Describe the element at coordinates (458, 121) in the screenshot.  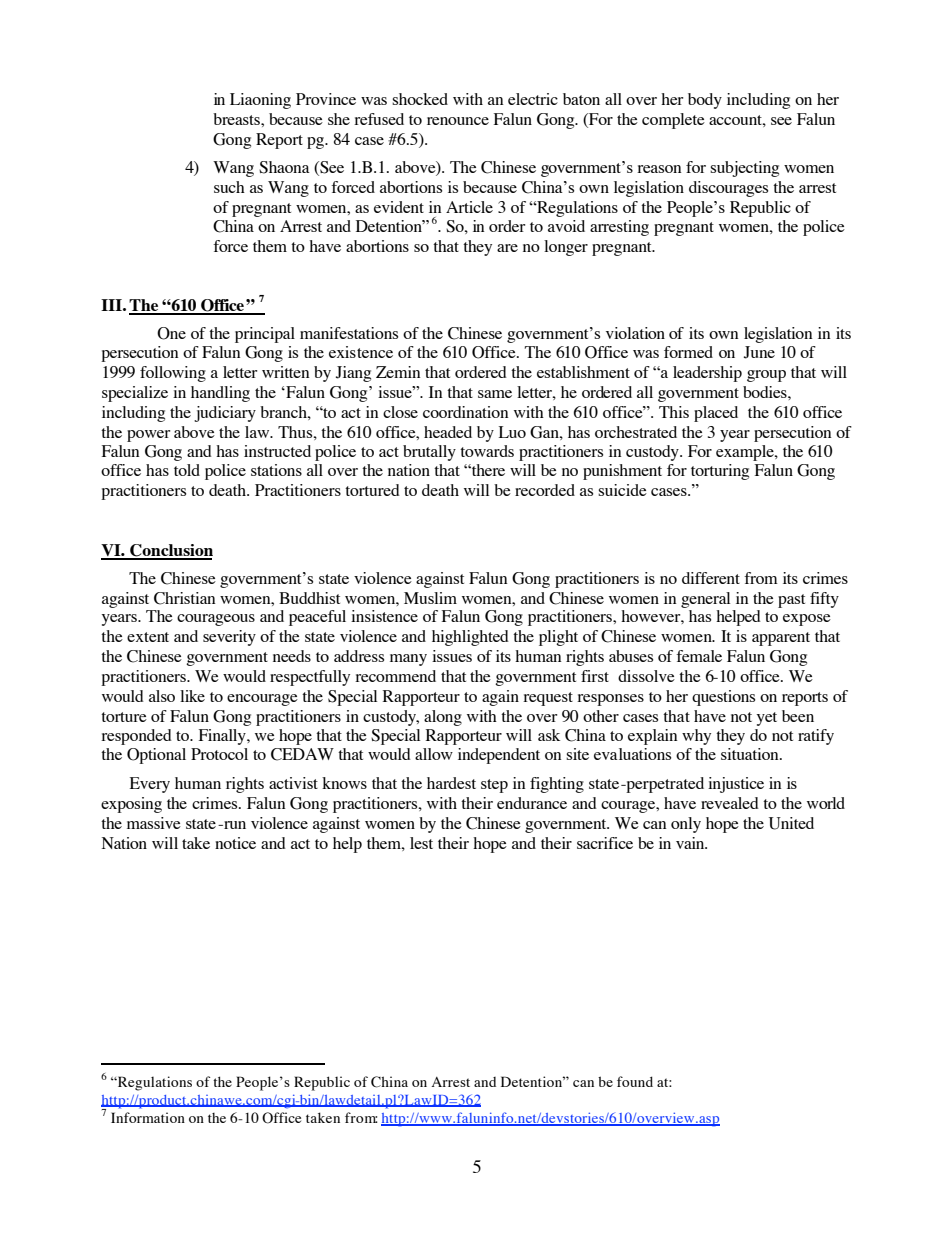
I see `renounce` at that location.
